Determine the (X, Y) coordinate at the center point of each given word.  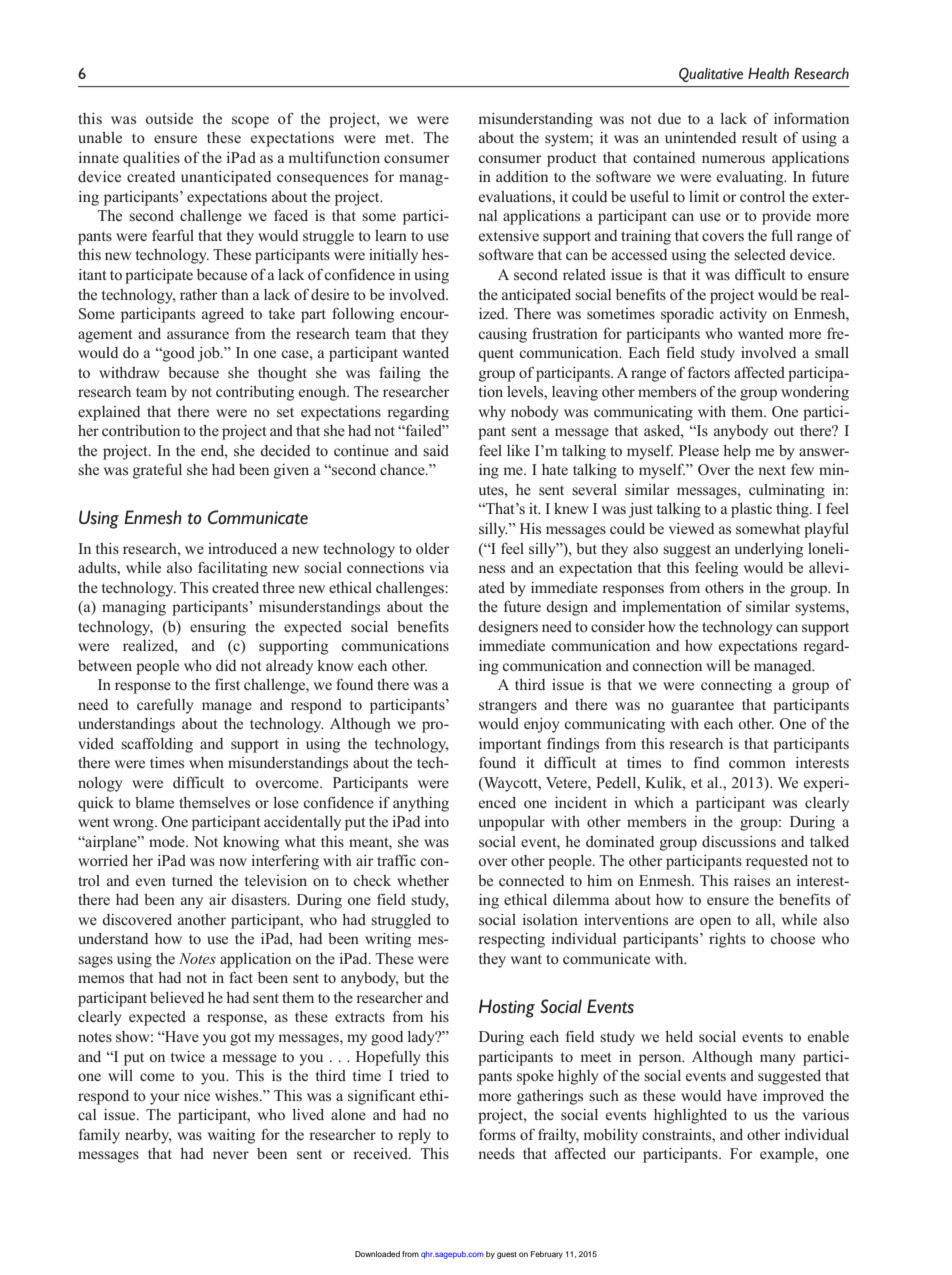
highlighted (690, 1116)
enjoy (542, 725)
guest (507, 1255)
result (759, 138)
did (226, 665)
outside (169, 118)
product (571, 159)
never (231, 1155)
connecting (736, 686)
